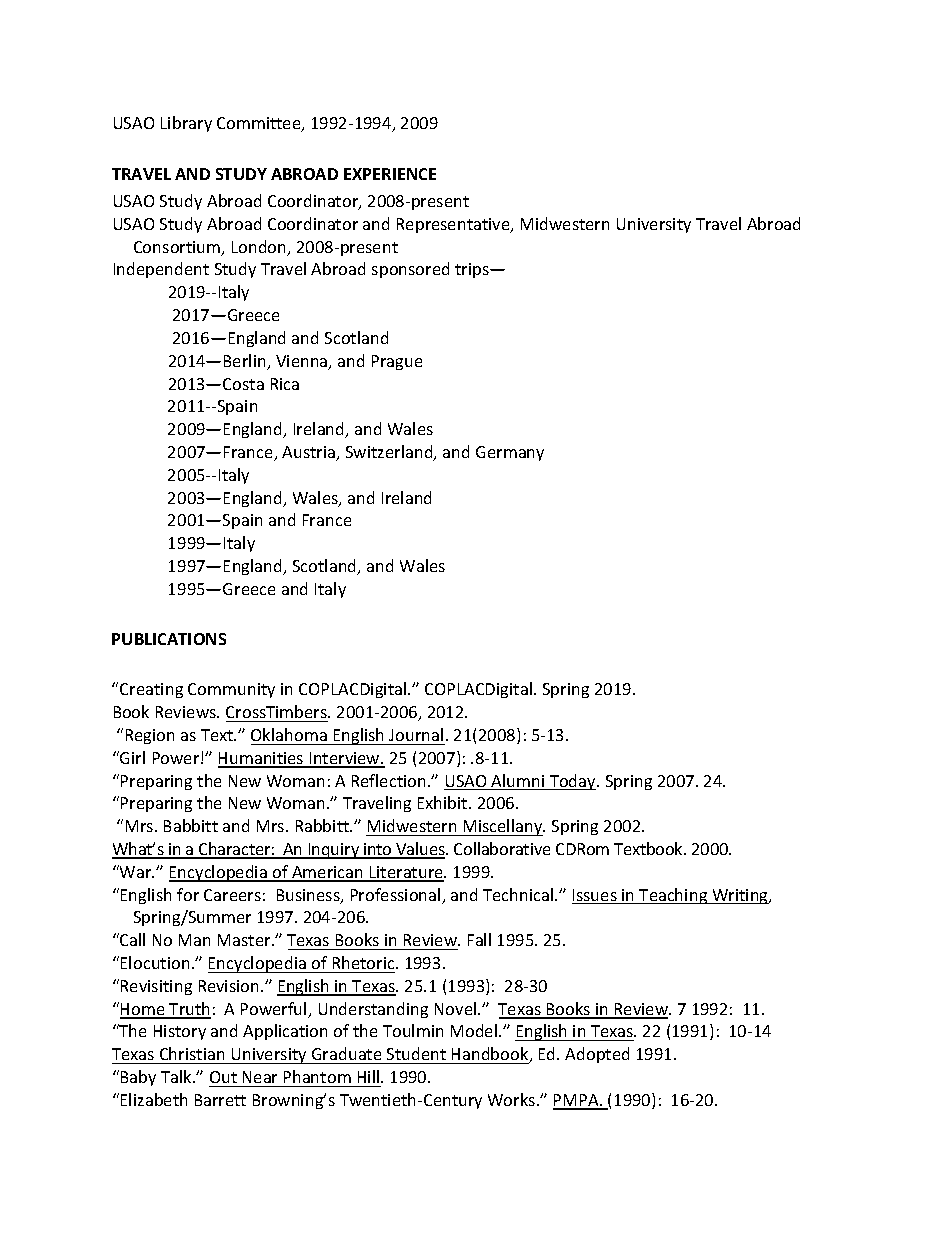 This screenshot has width=952, height=1233. Describe the element at coordinates (390, 174) in the screenshot. I see `EXPERIENCE` at that location.
